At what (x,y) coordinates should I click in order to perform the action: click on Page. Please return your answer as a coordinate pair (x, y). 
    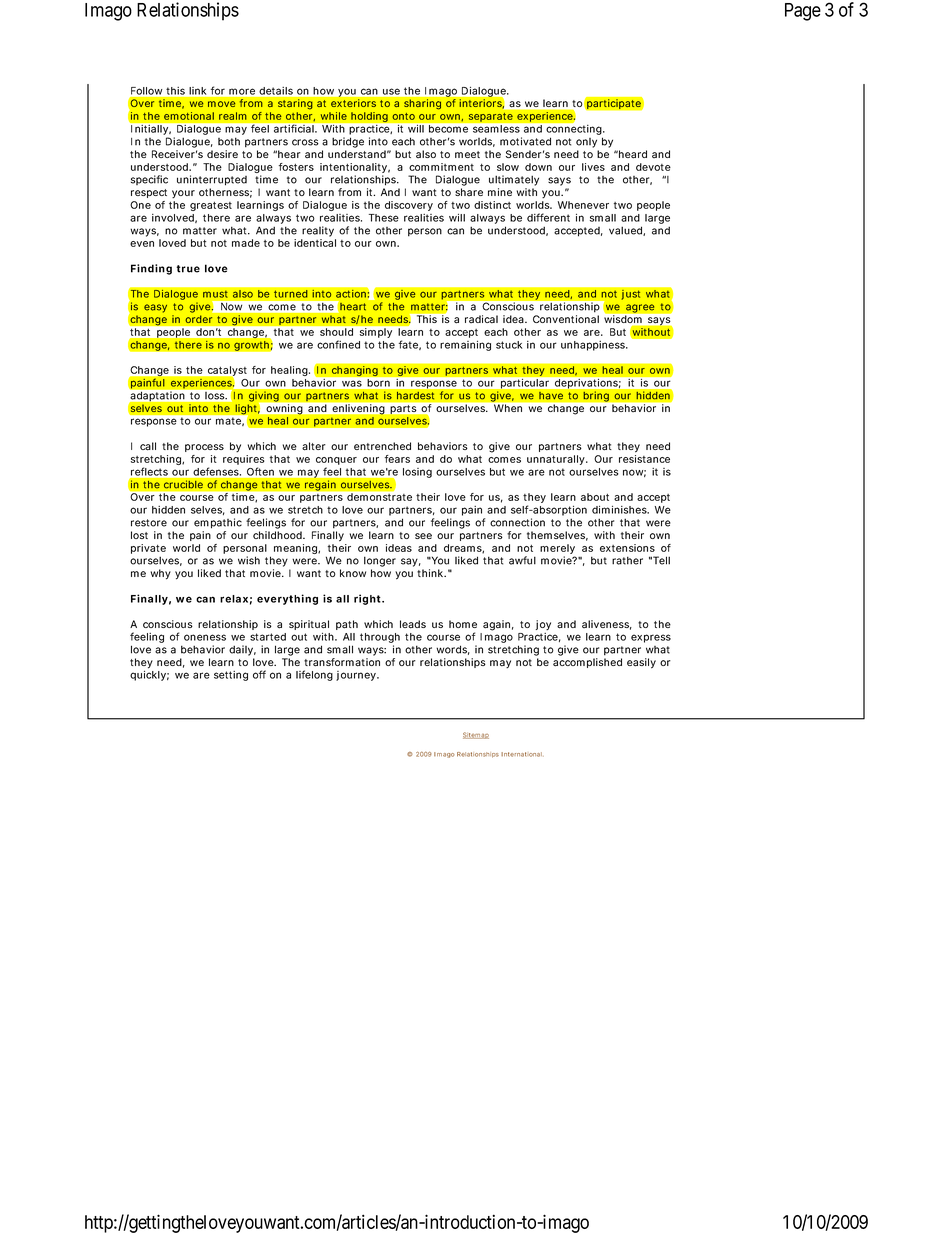
    Looking at the image, I should click on (803, 12).
